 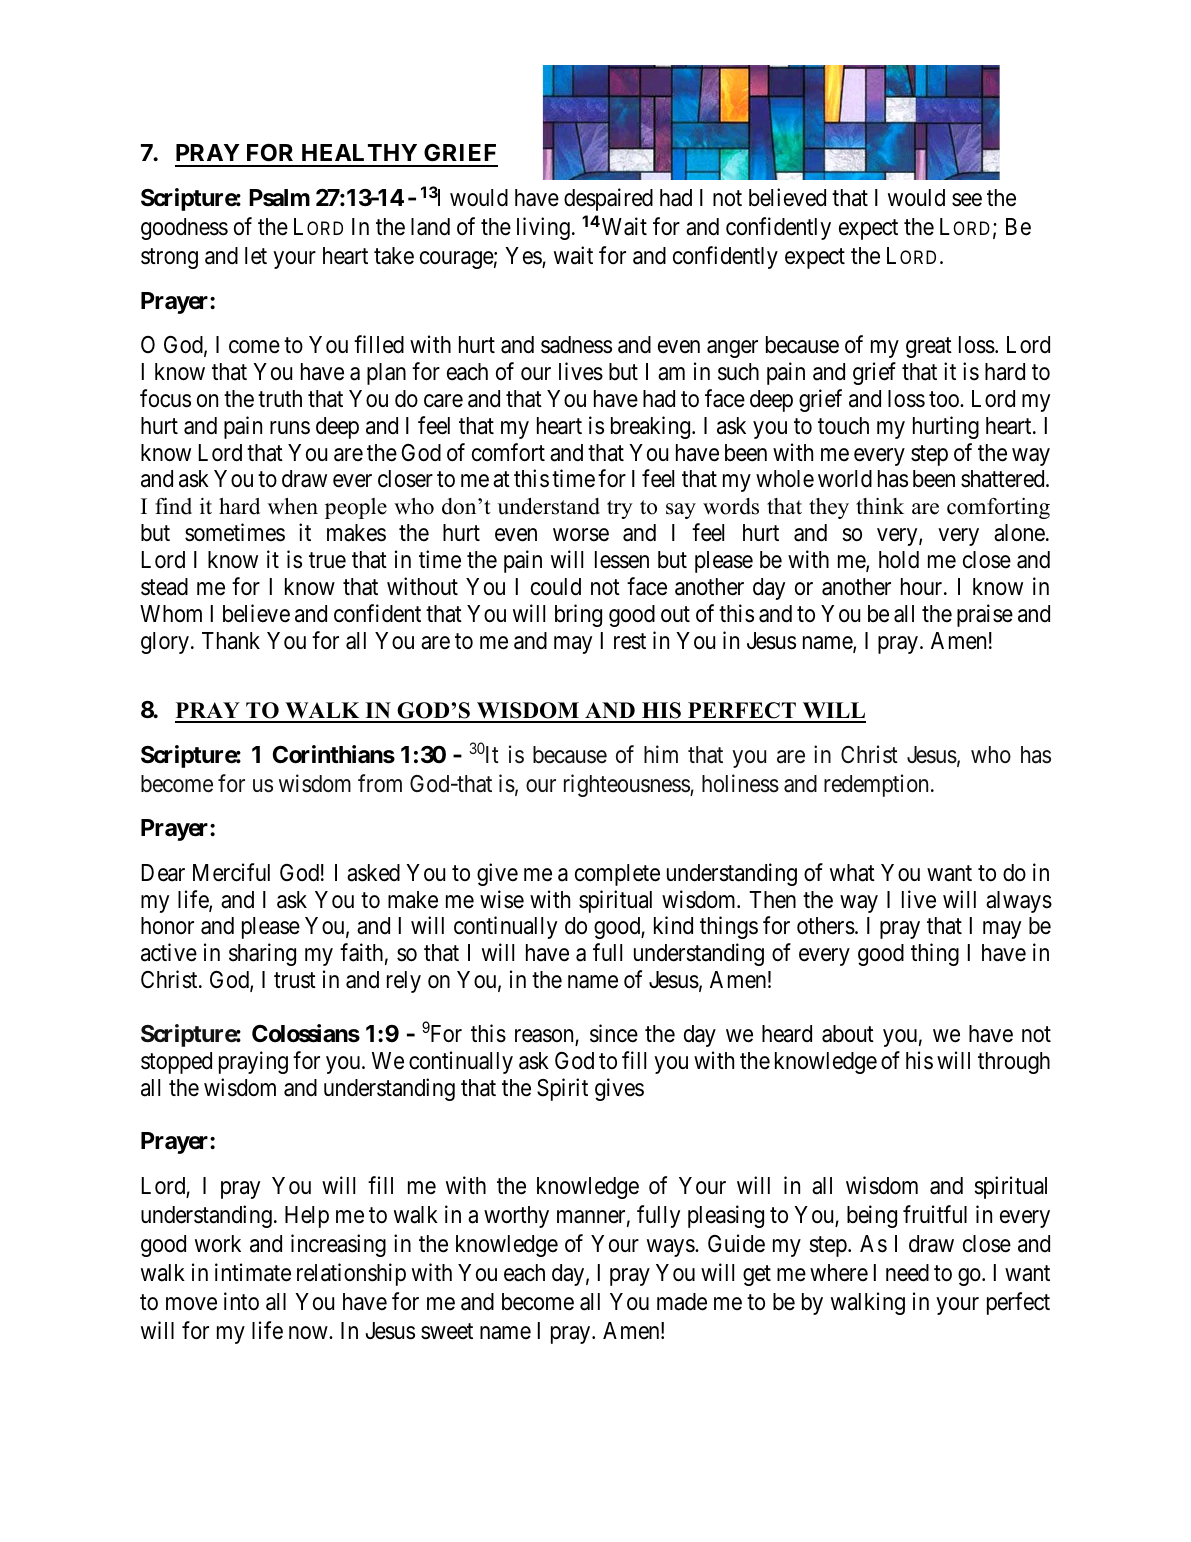 I want to click on stopped, so click(x=176, y=1063).
